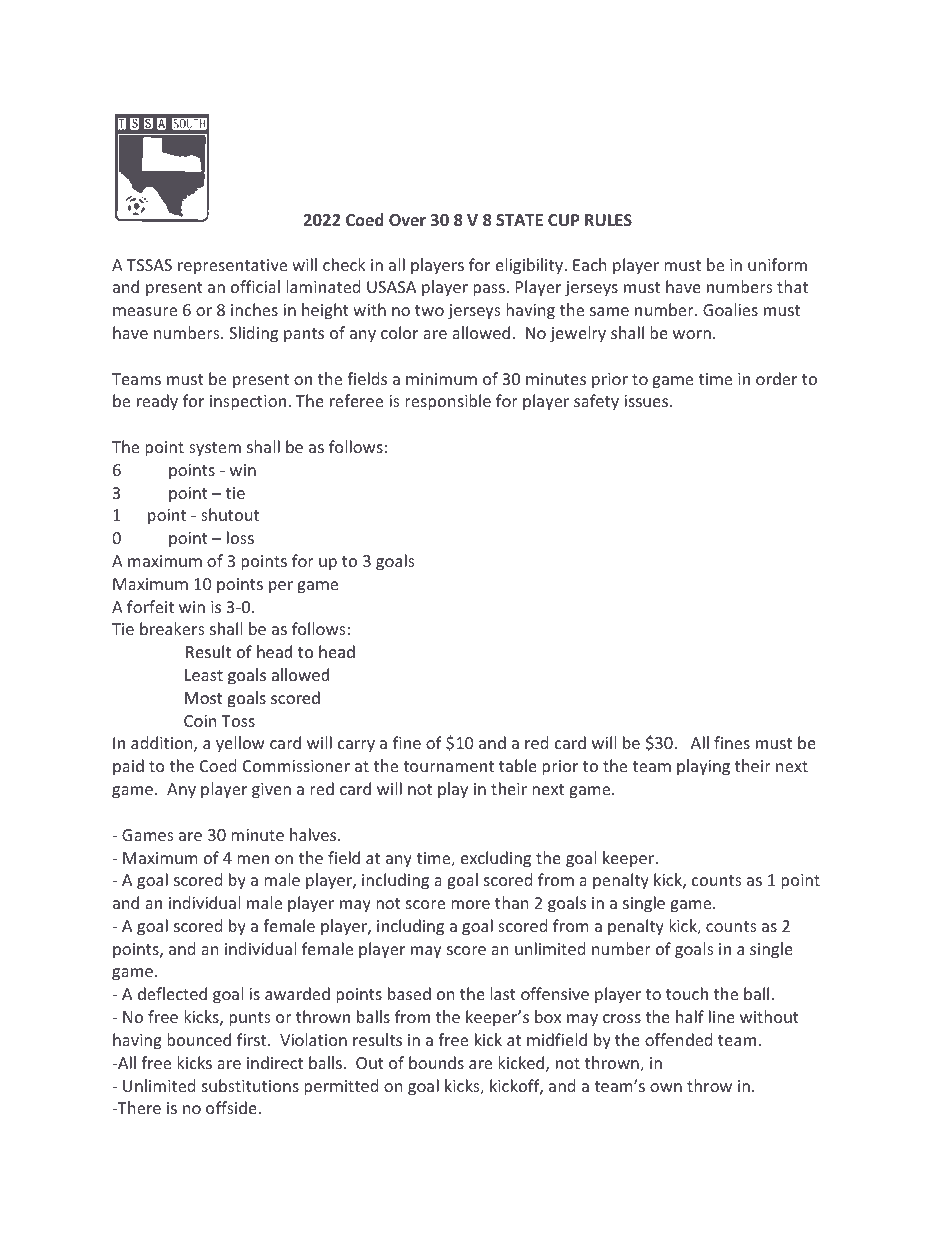  I want to click on substitutions, so click(250, 1085).
